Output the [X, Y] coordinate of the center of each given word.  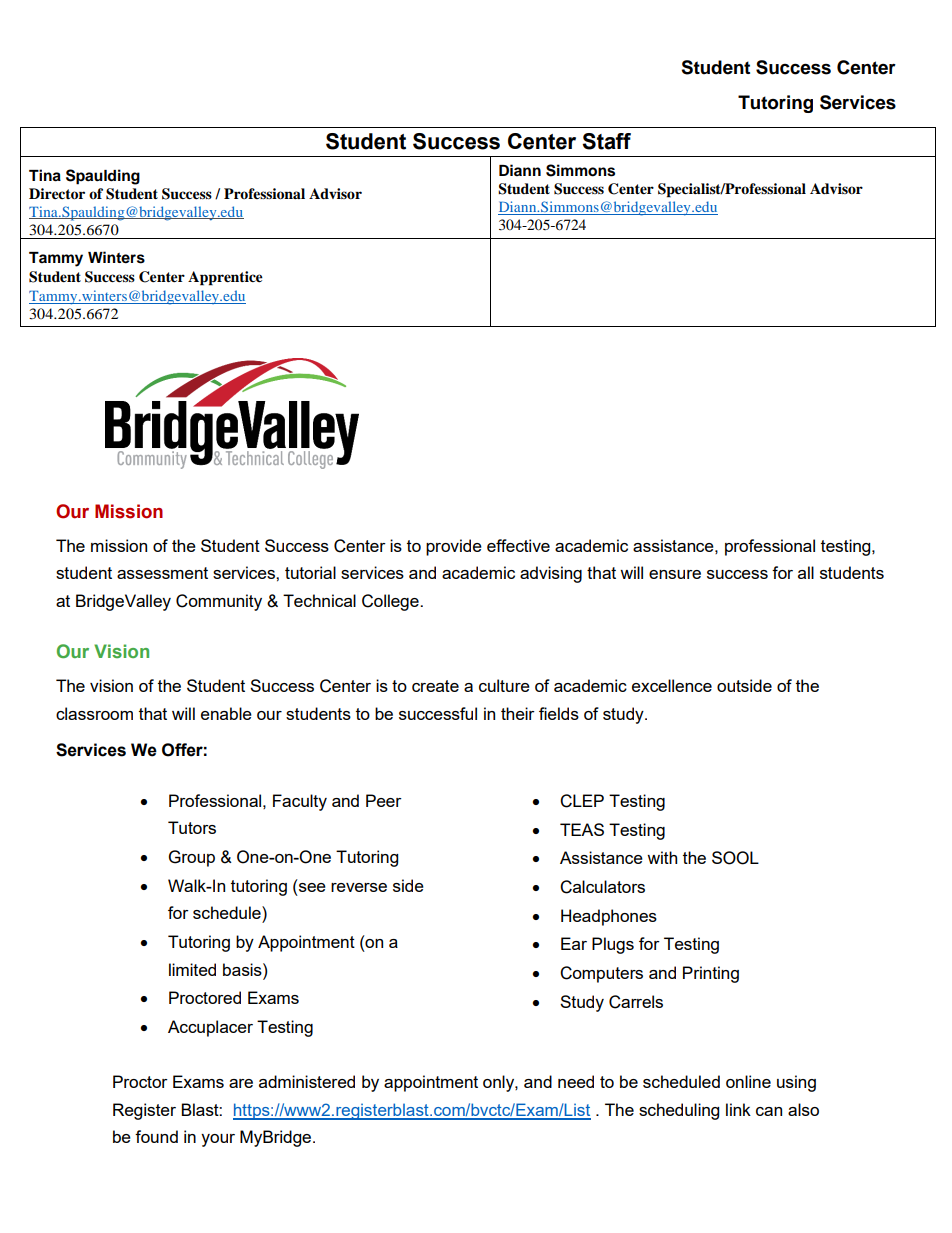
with [662, 857]
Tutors [192, 827]
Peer [384, 800]
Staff [606, 141]
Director [57, 194]
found [156, 1136]
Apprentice [225, 278]
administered [307, 1081]
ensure [675, 574]
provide [454, 547]
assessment [162, 573]
